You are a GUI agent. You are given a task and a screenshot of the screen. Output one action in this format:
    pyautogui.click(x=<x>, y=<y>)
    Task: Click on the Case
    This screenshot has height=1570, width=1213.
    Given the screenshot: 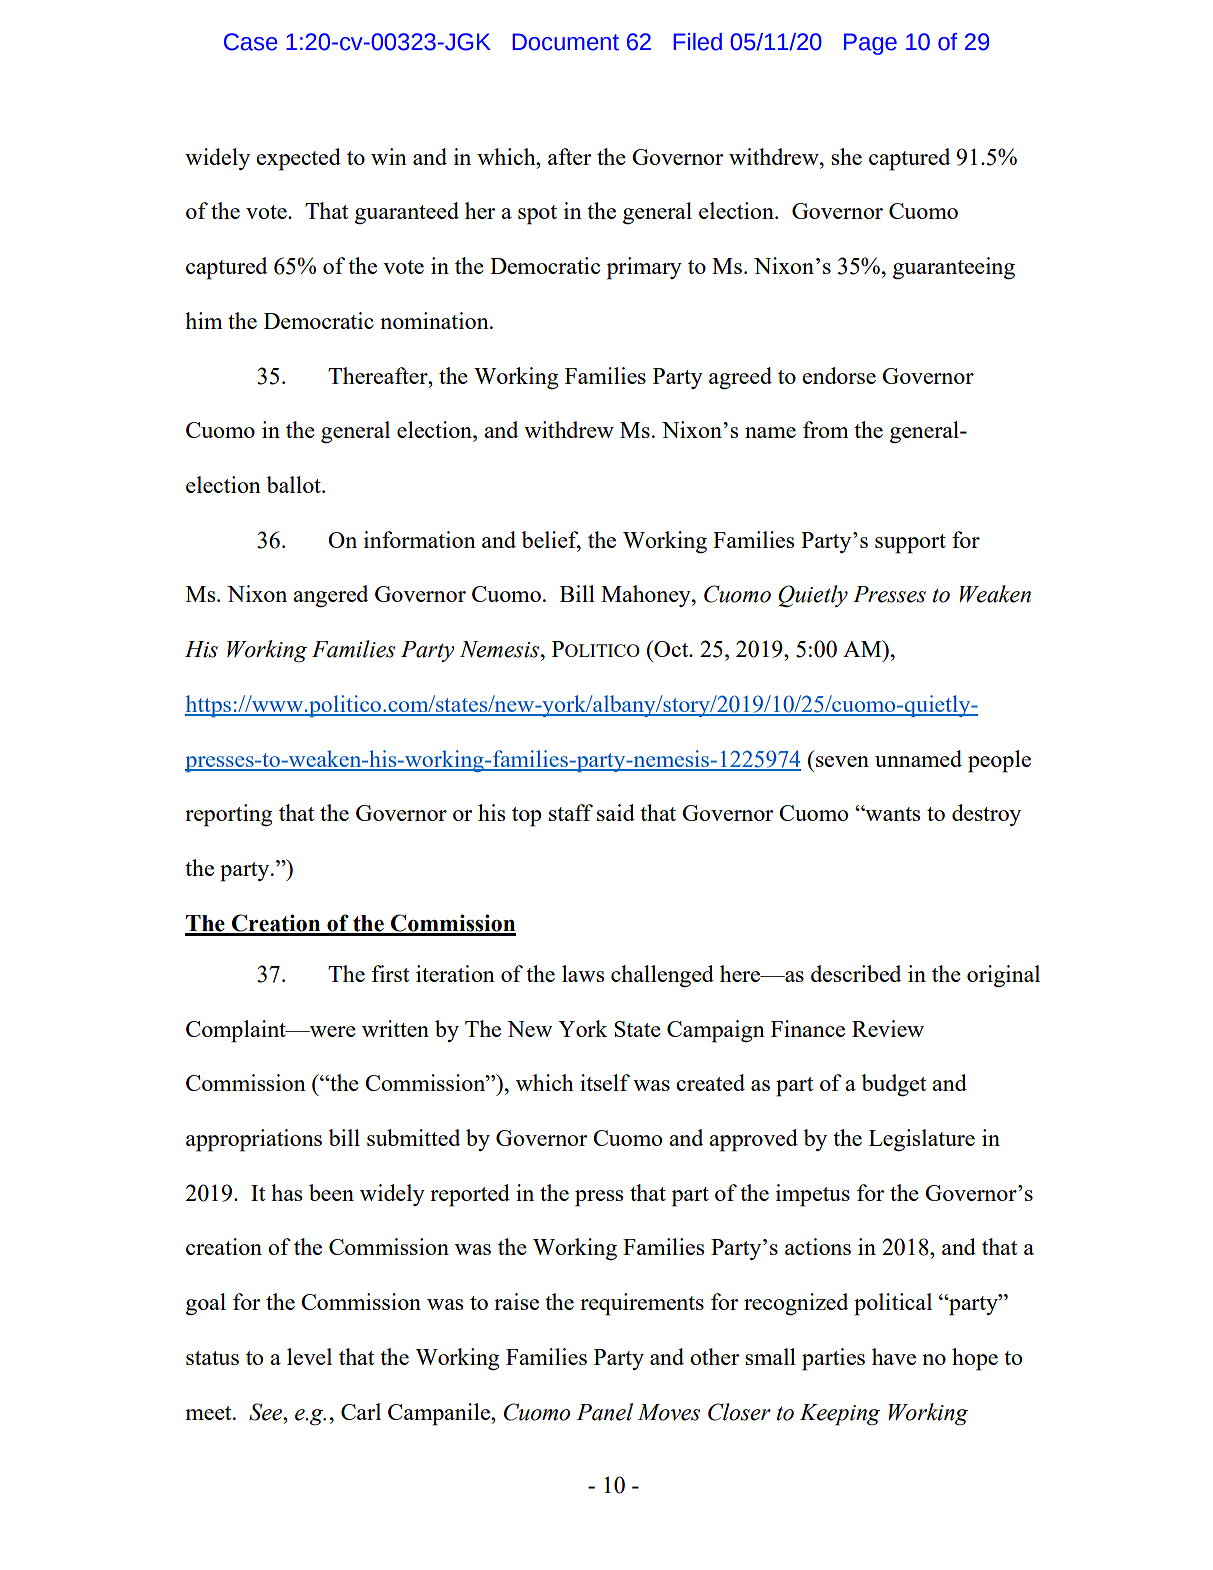 What is the action you would take?
    pyautogui.click(x=251, y=42)
